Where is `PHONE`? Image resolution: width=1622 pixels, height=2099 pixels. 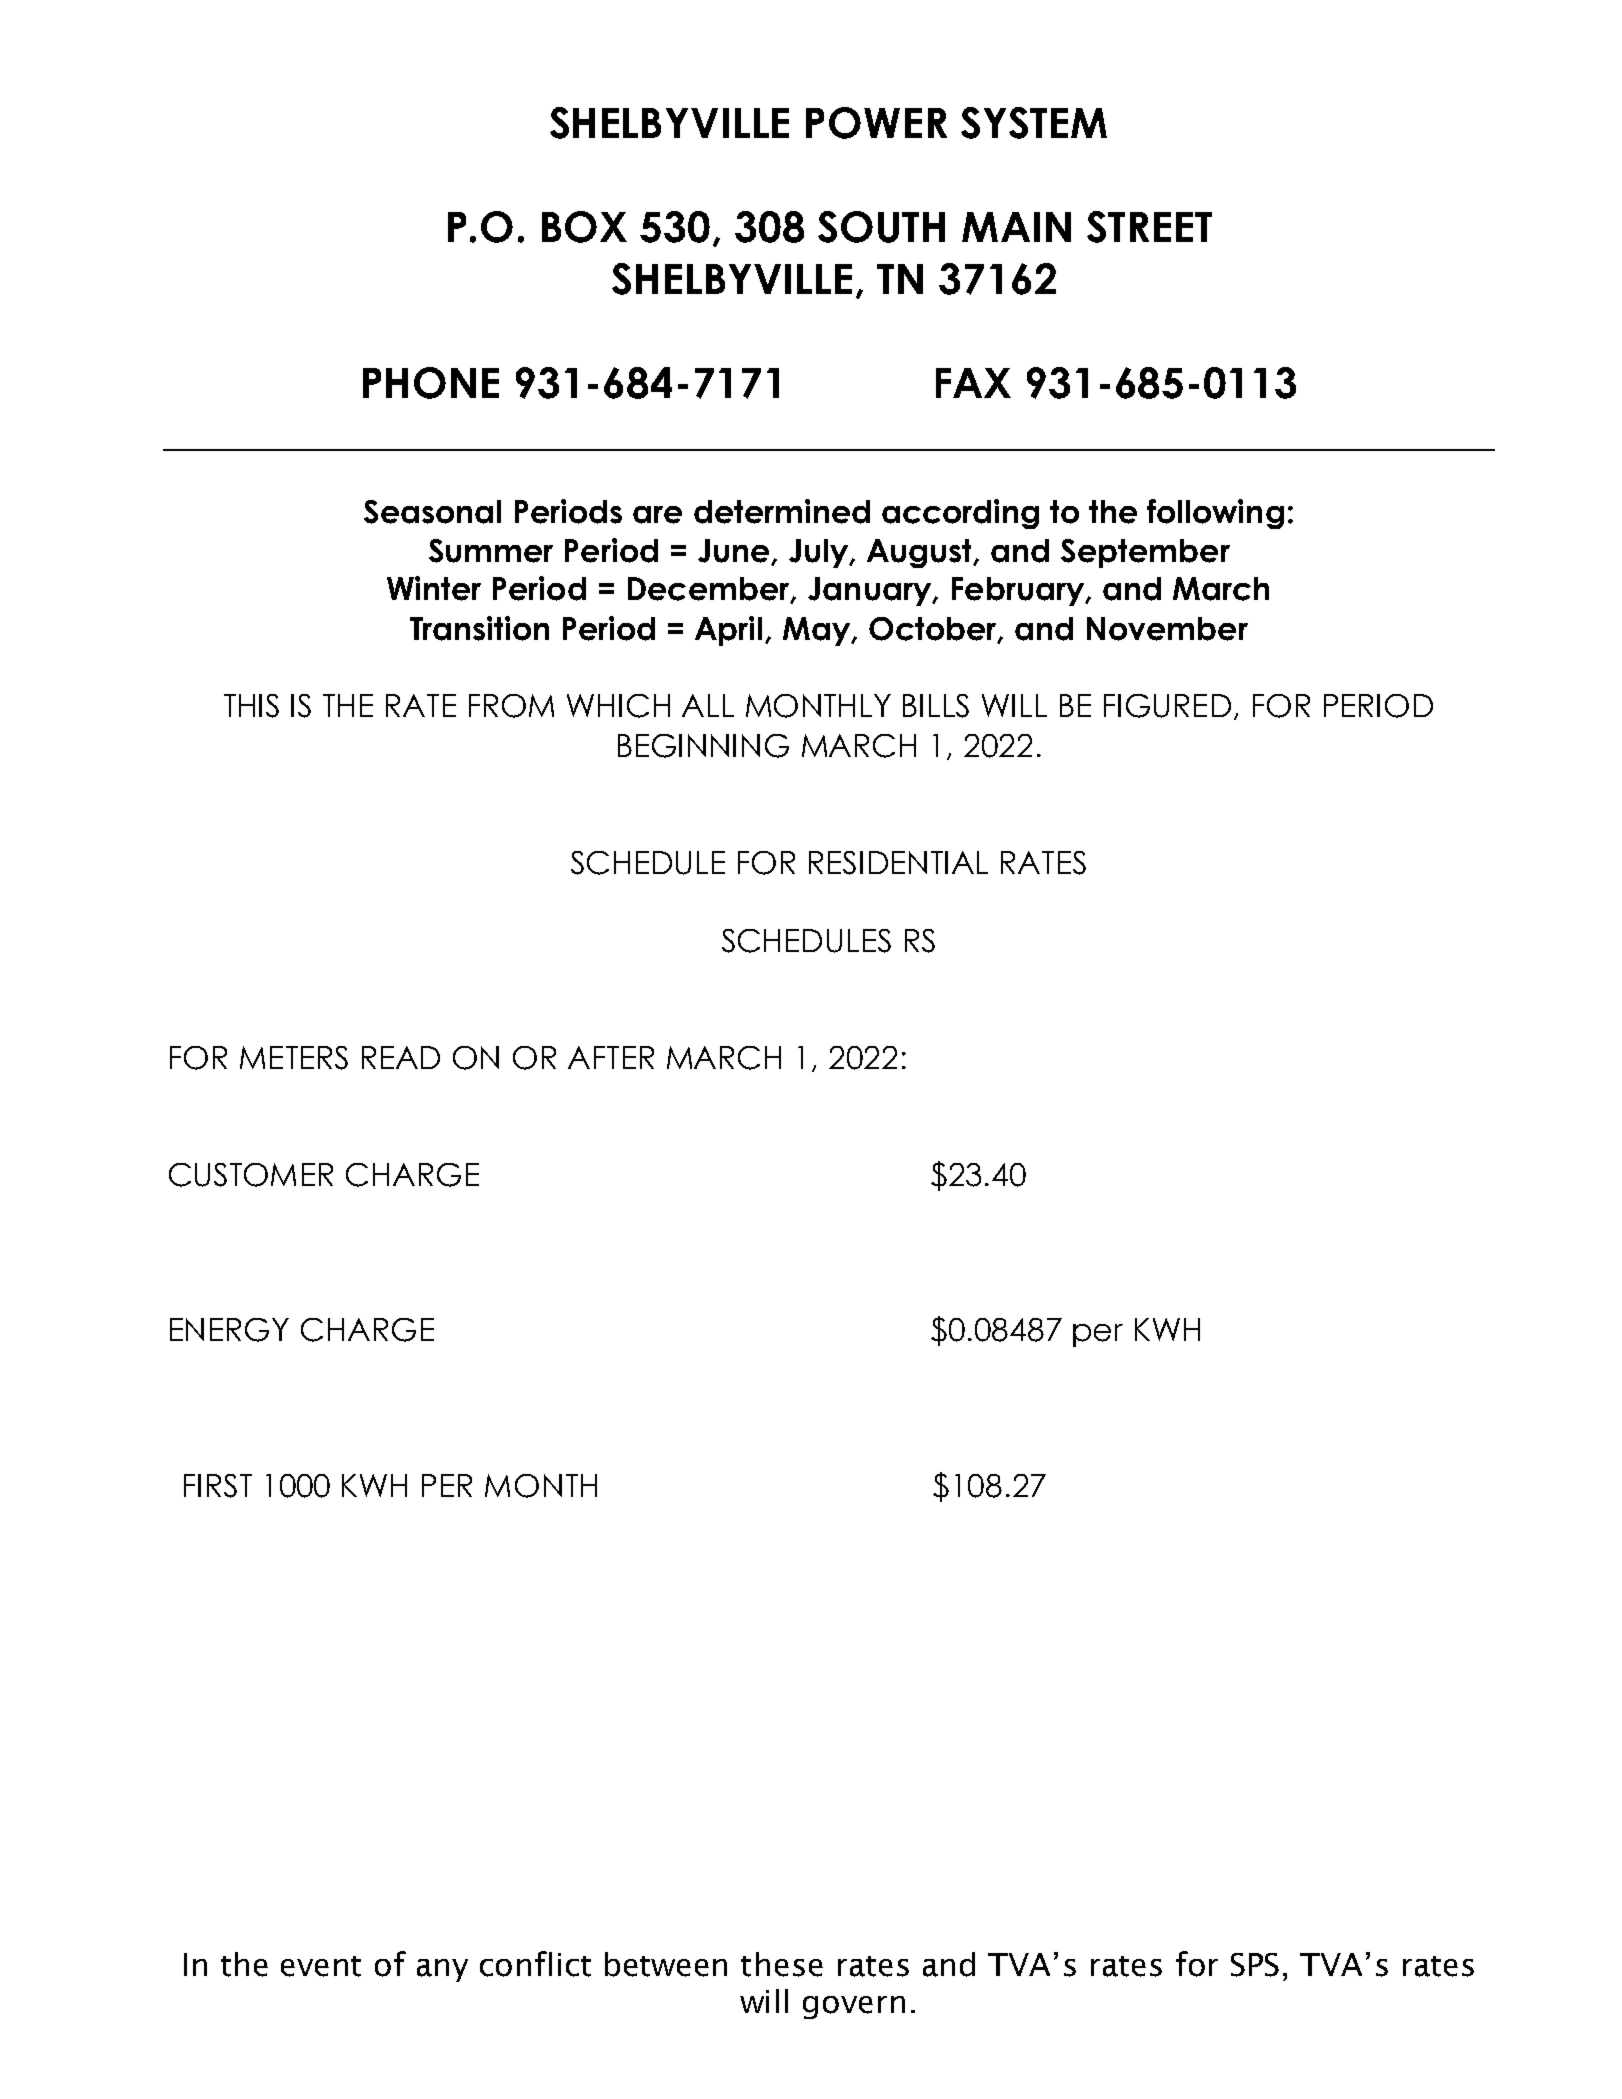 PHONE is located at coordinates (431, 383).
